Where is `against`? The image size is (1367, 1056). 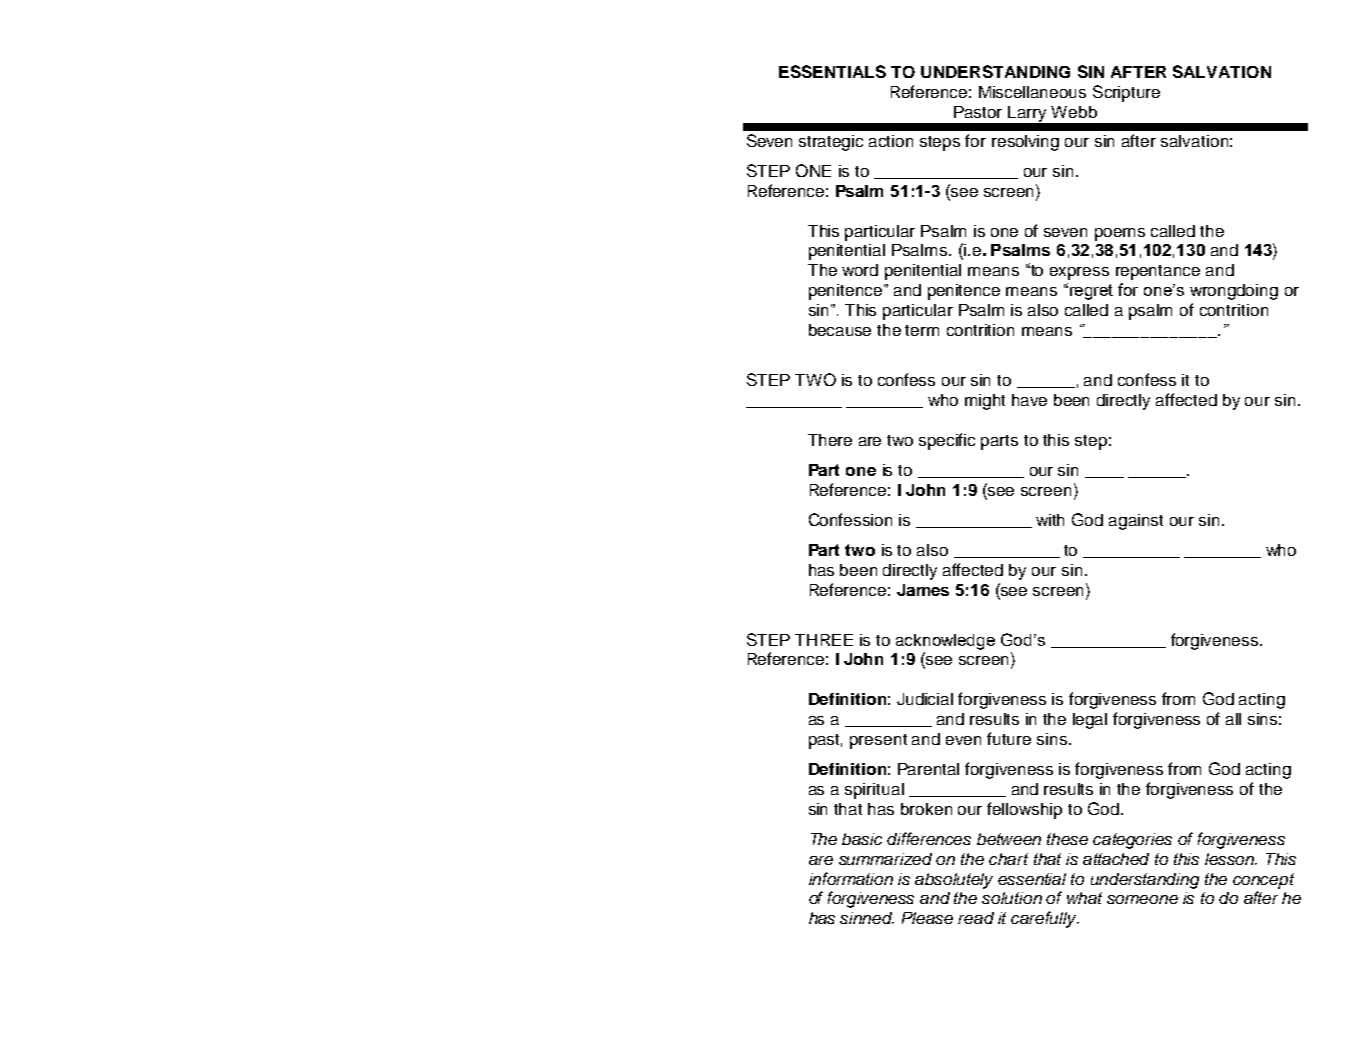 against is located at coordinates (1136, 522).
